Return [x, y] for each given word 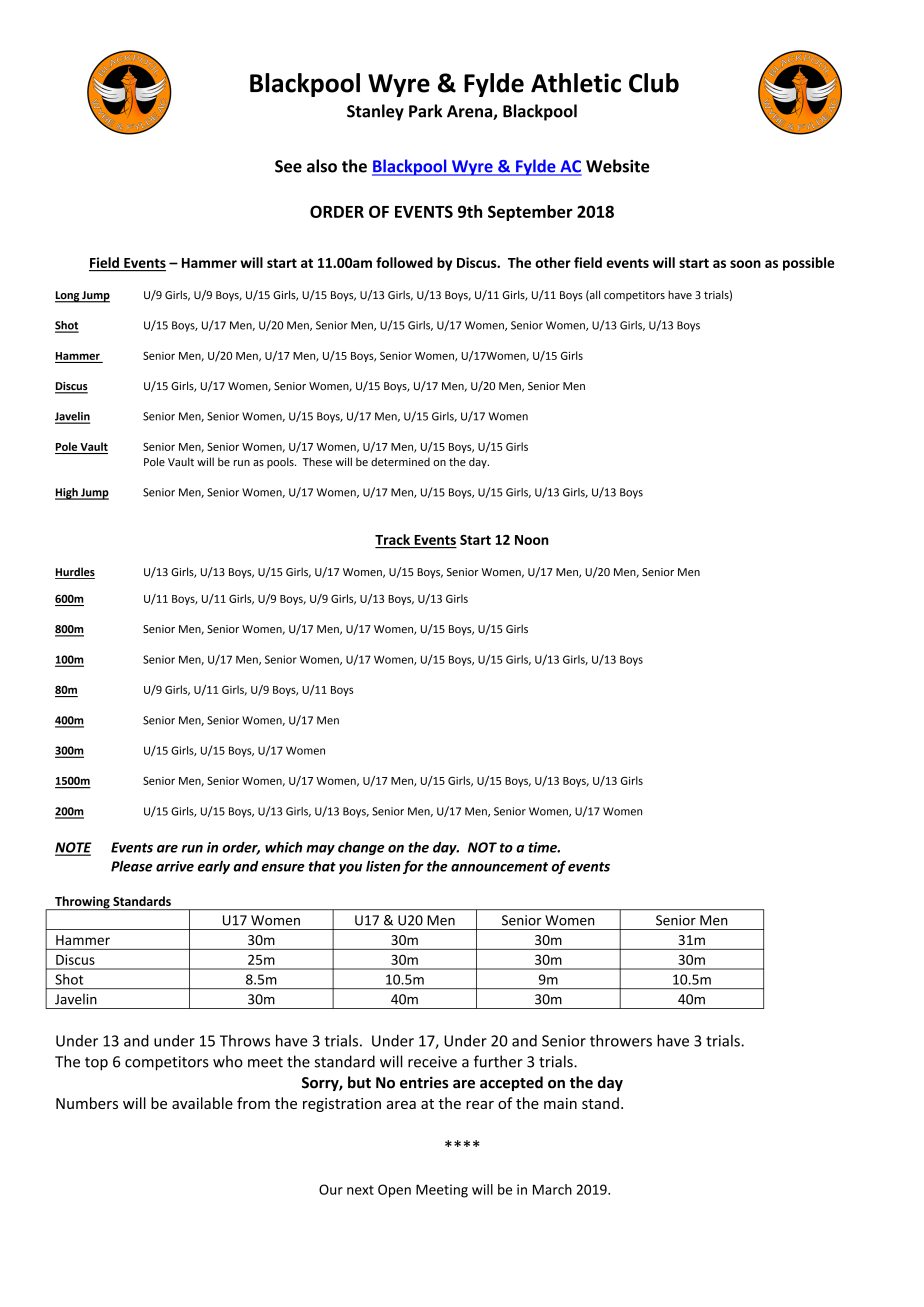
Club [654, 83]
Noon [532, 540]
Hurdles [75, 573]
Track [392, 539]
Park [426, 111]
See [288, 166]
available [202, 1103]
